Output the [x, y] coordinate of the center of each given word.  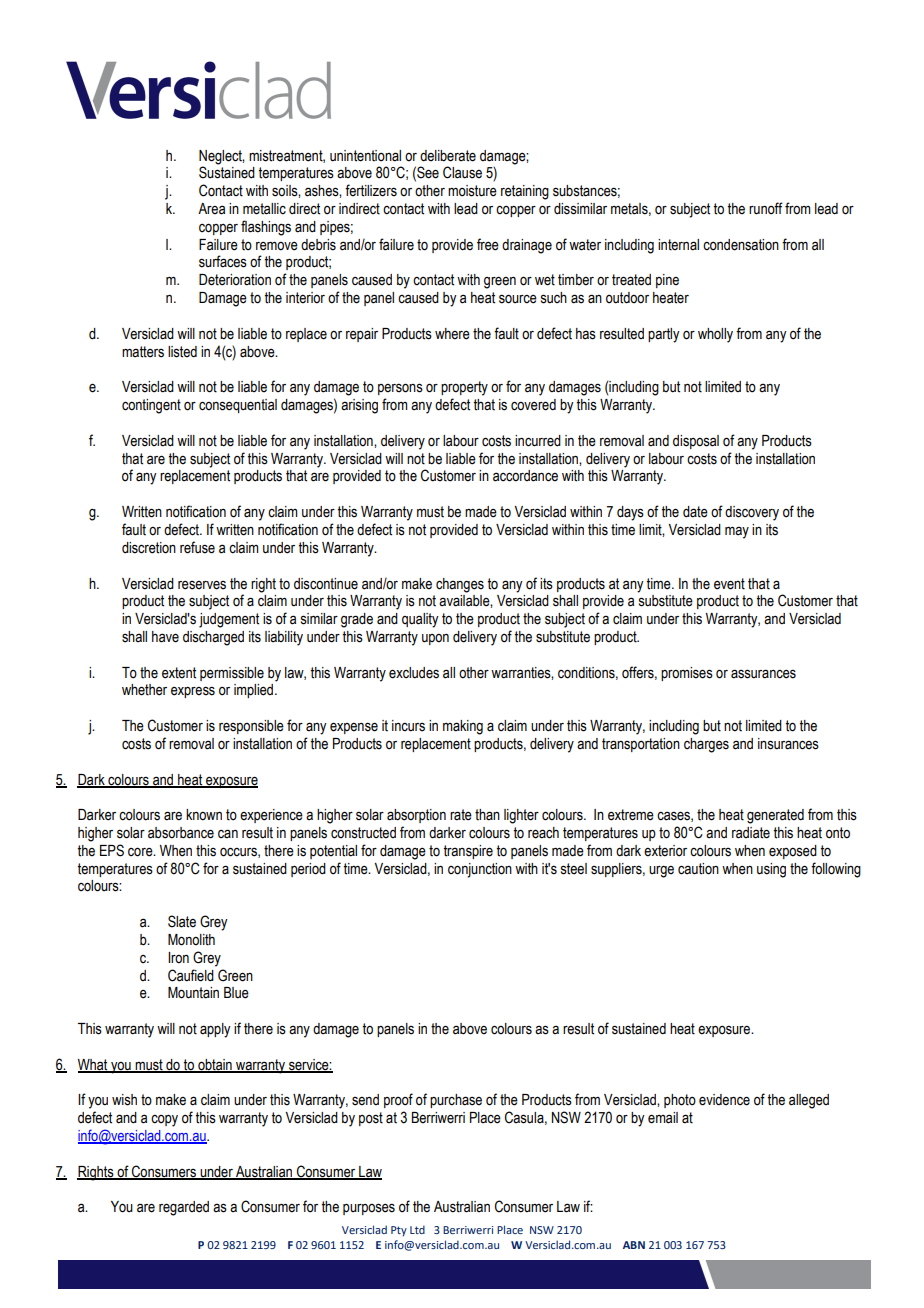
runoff [766, 208]
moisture [472, 191]
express [193, 692]
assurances [763, 674]
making [463, 727]
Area [211, 209]
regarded [184, 1208]
